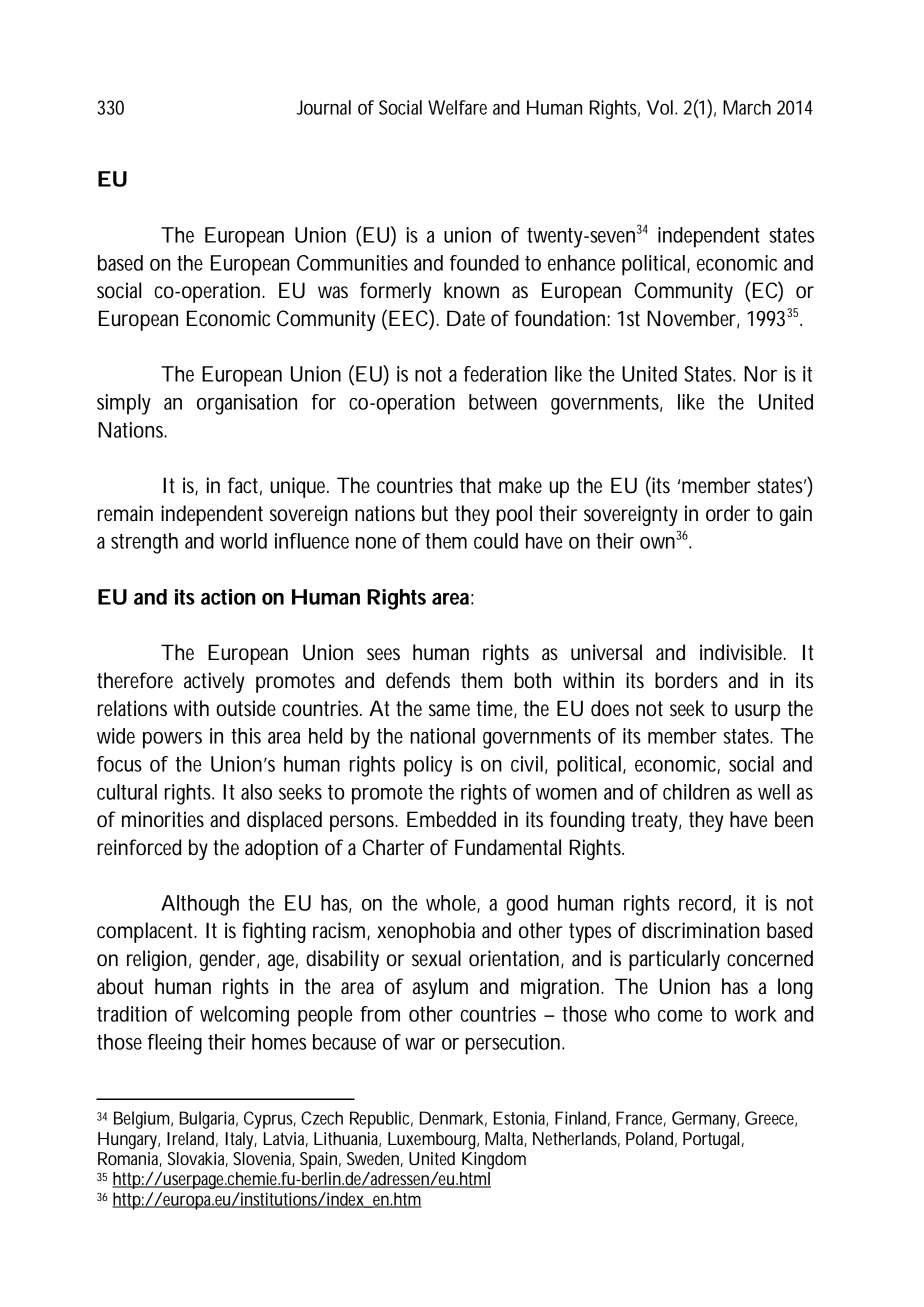  I want to click on organisation, so click(247, 404).
